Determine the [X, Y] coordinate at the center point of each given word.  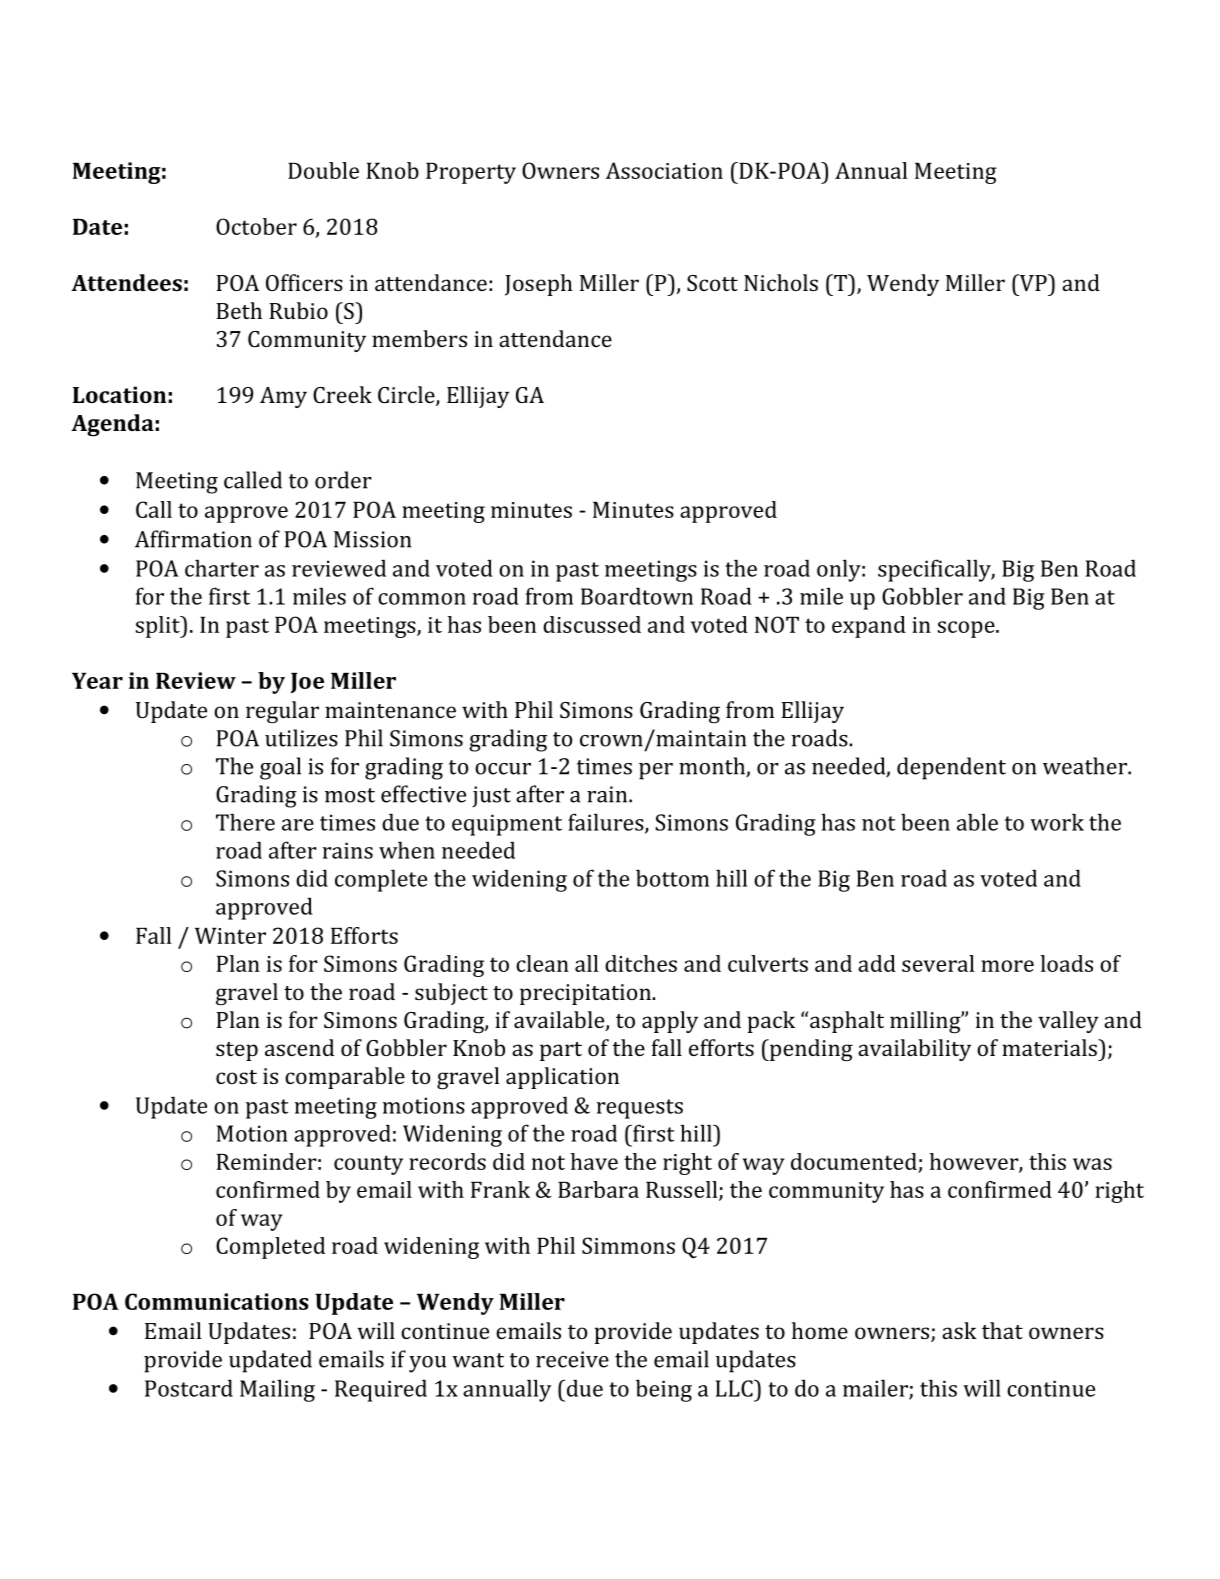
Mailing [277, 1390]
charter [222, 568]
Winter [230, 936]
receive [572, 1359]
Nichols [781, 282]
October [256, 226]
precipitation [586, 994]
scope [967, 629]
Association [664, 170]
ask [959, 1330]
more [1007, 966]
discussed [592, 624]
